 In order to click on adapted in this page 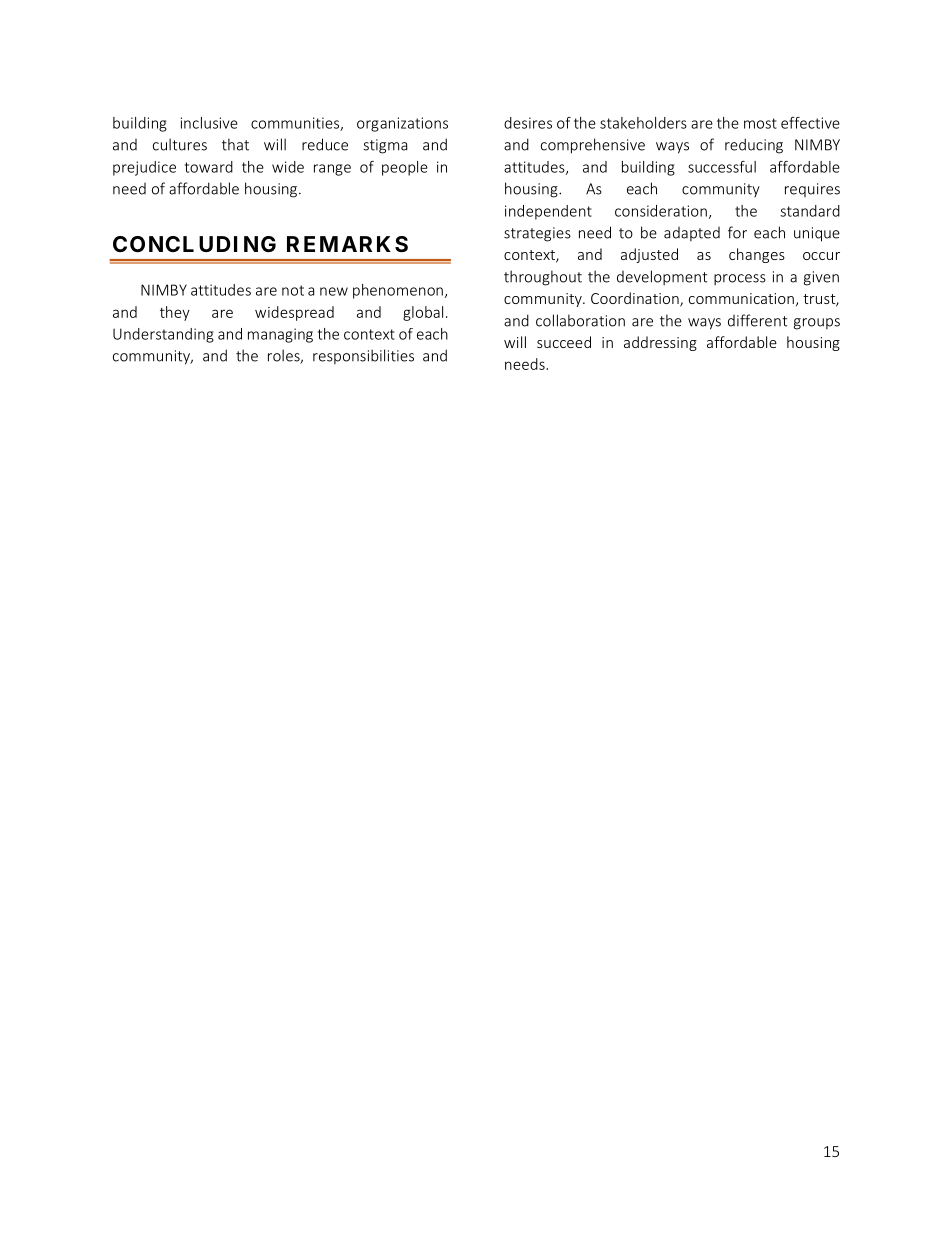, I will do `click(692, 234)`.
